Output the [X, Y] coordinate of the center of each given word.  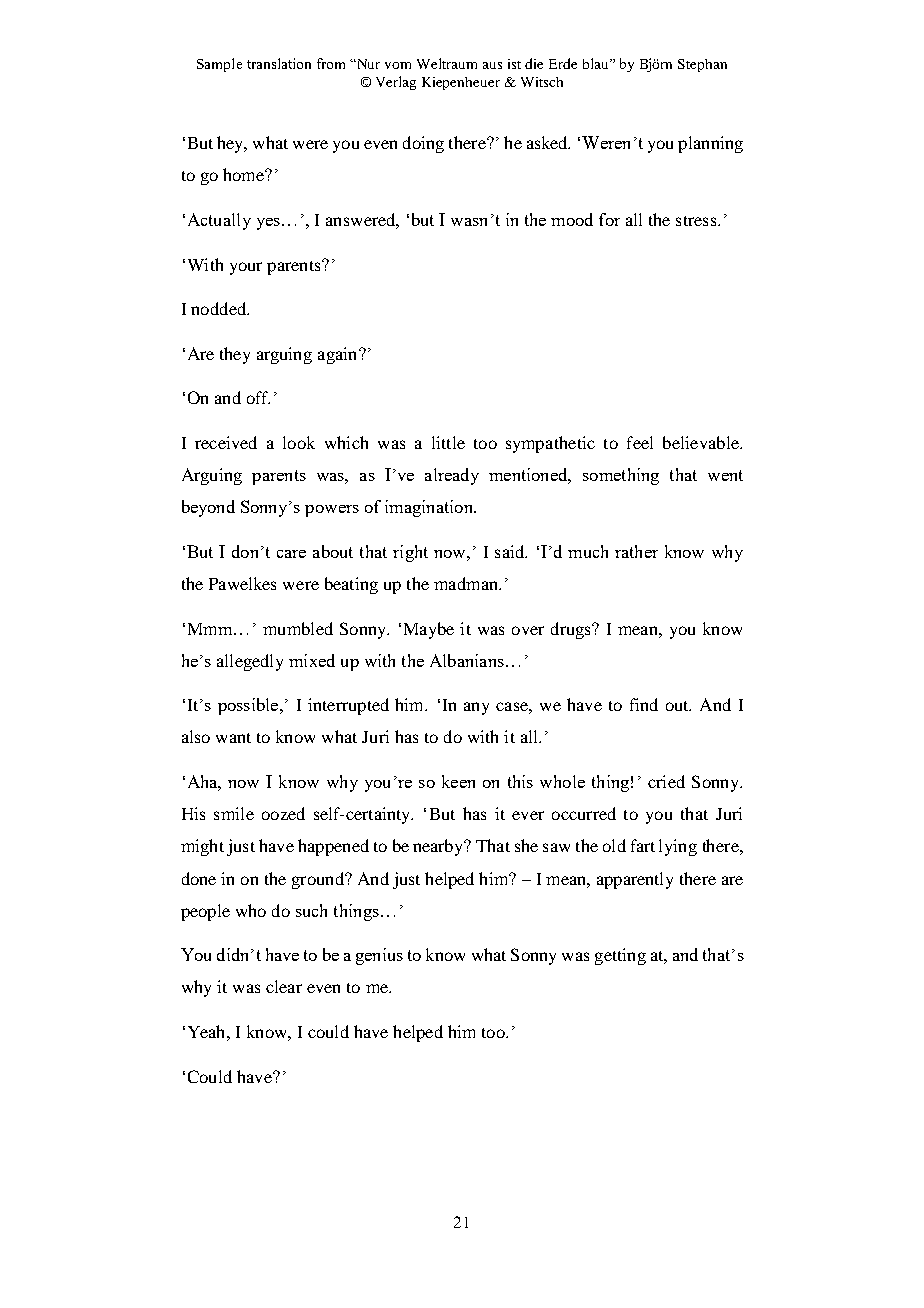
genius [379, 956]
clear [284, 986]
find [644, 704]
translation [279, 63]
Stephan [702, 65]
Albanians [467, 660]
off [258, 397]
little [448, 442]
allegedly [250, 662]
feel [640, 442]
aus [492, 65]
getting [620, 956]
